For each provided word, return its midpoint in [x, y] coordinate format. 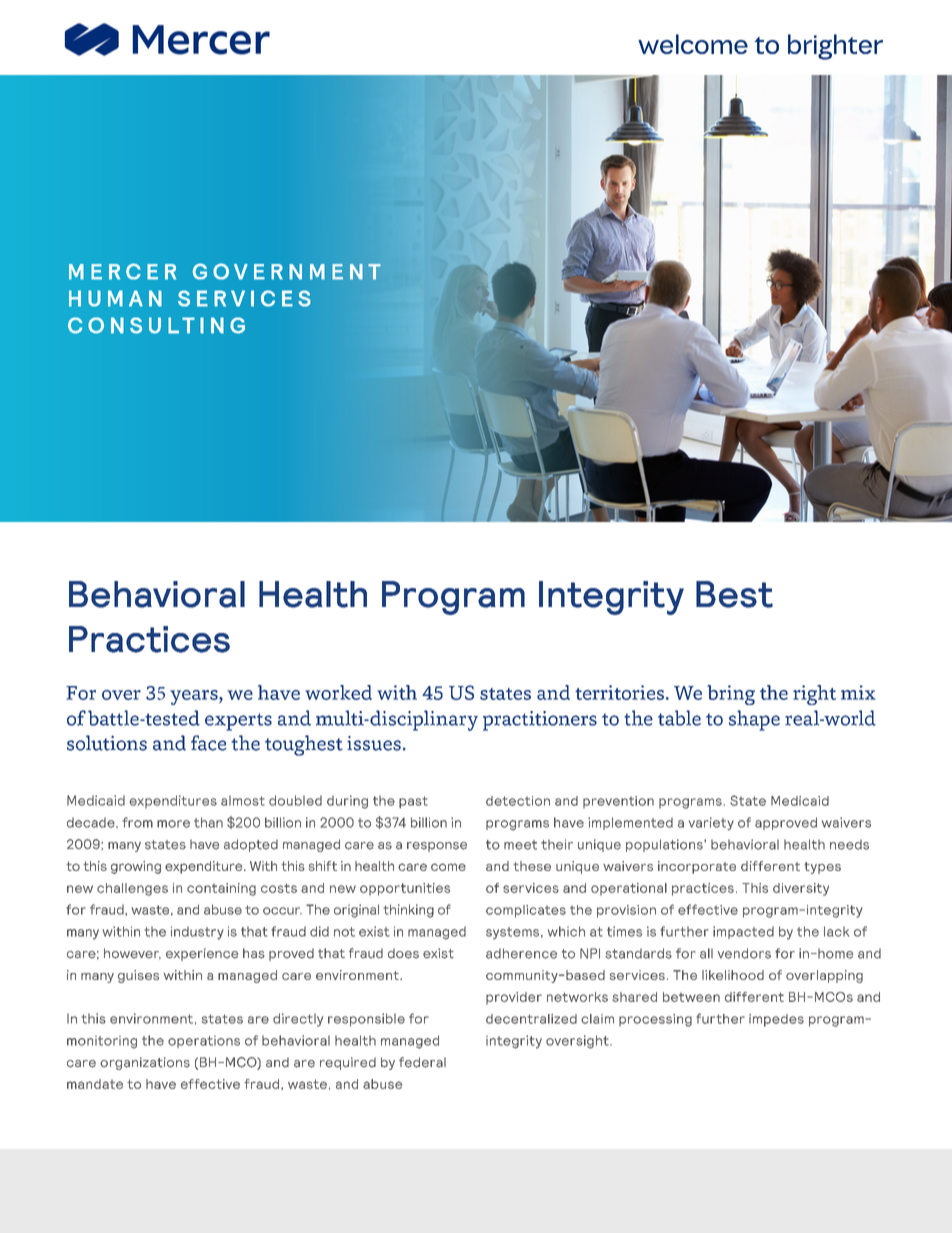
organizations [145, 1063]
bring [731, 695]
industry [197, 933]
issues [374, 743]
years [195, 697]
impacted [743, 932]
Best [734, 594]
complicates [526, 911]
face [208, 743]
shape [754, 720]
